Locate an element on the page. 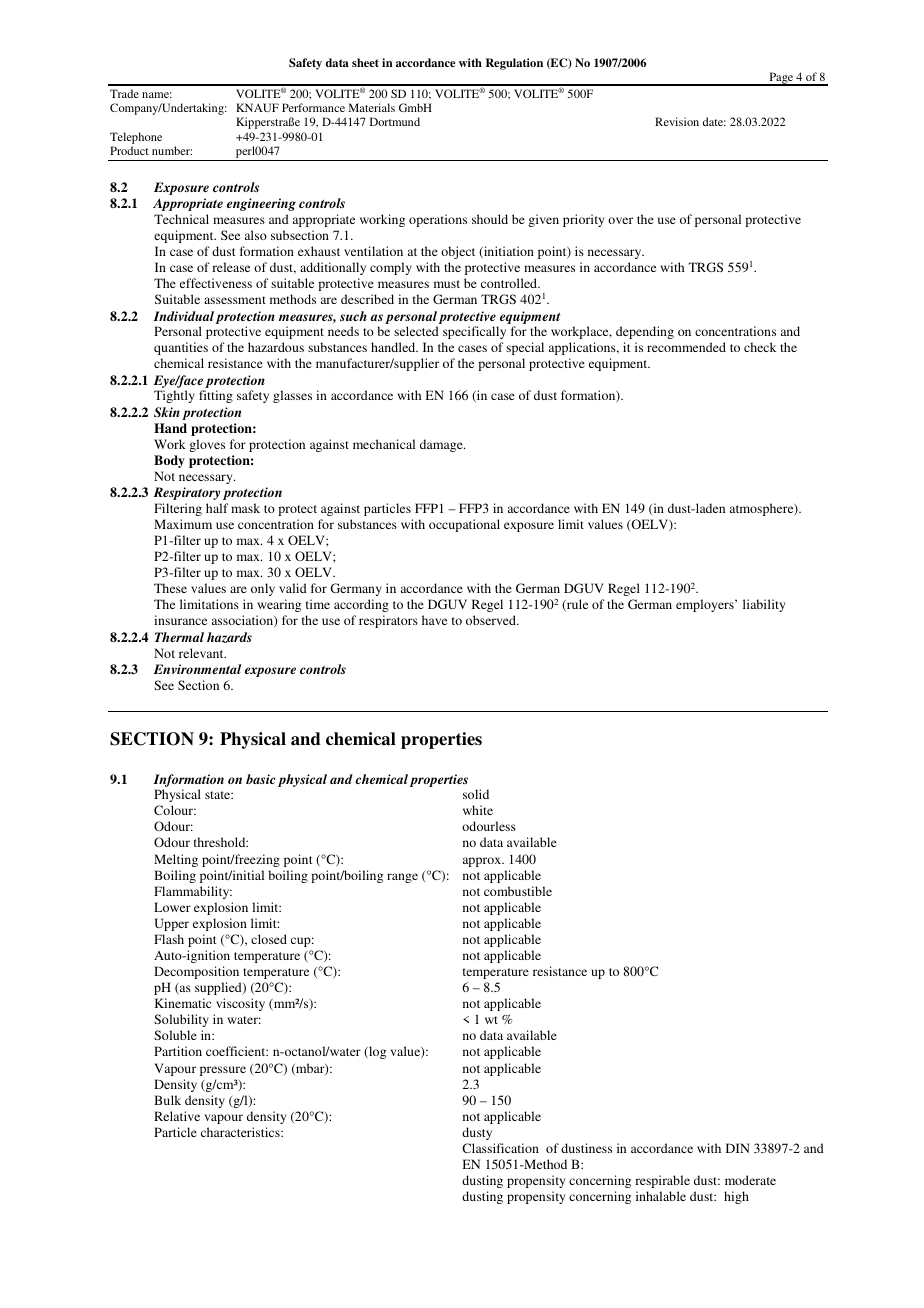 This page has height=1308, width=924. combustible is located at coordinates (518, 891).
